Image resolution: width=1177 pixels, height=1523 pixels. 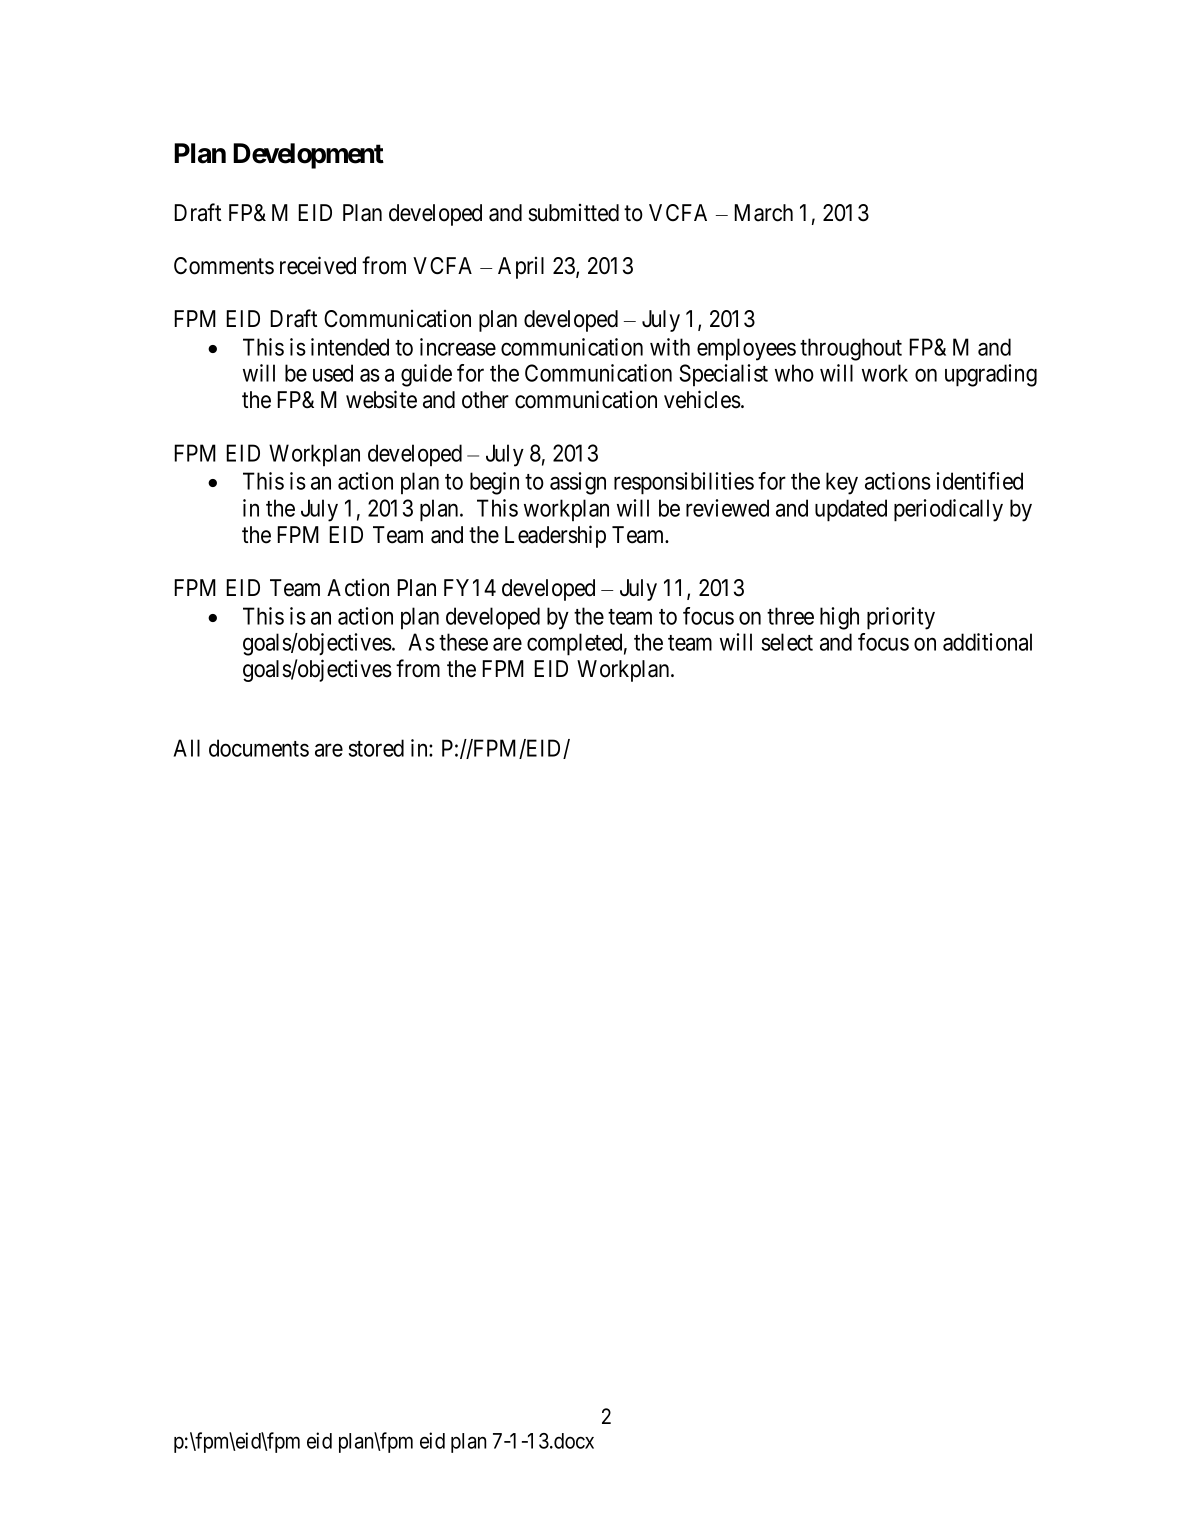 I want to click on key, so click(x=842, y=483).
